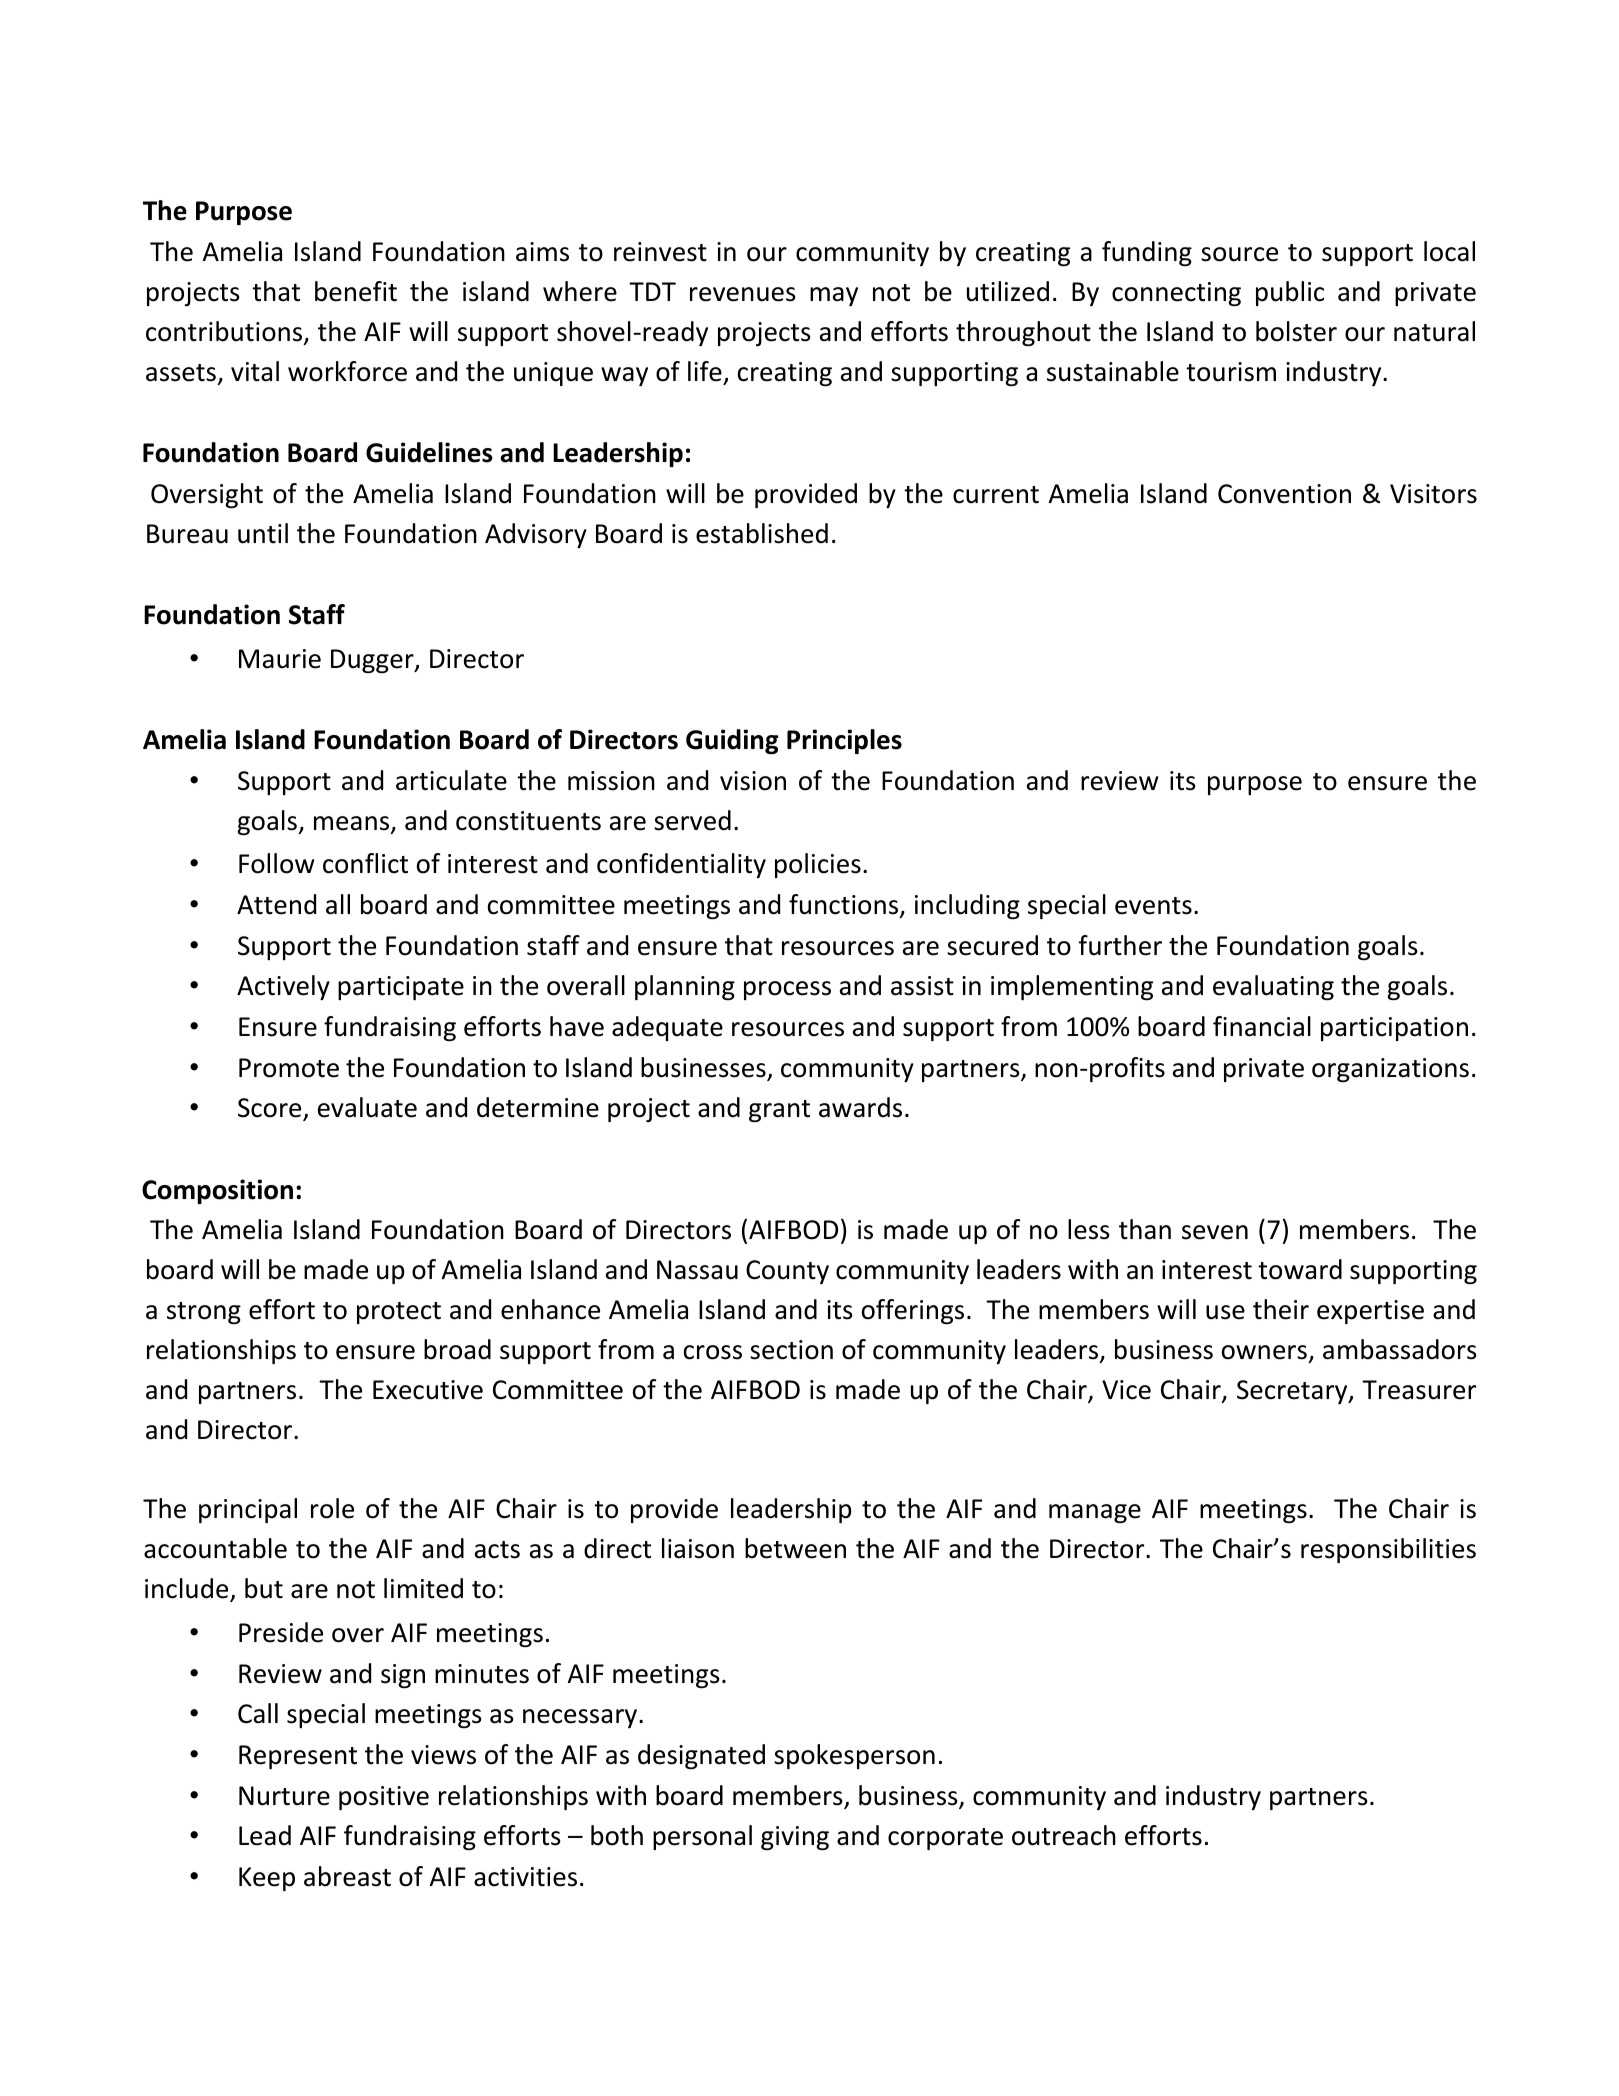 The height and width of the image is (2096, 1619). What do you see at coordinates (791, 1350) in the image?
I see `section` at bounding box center [791, 1350].
